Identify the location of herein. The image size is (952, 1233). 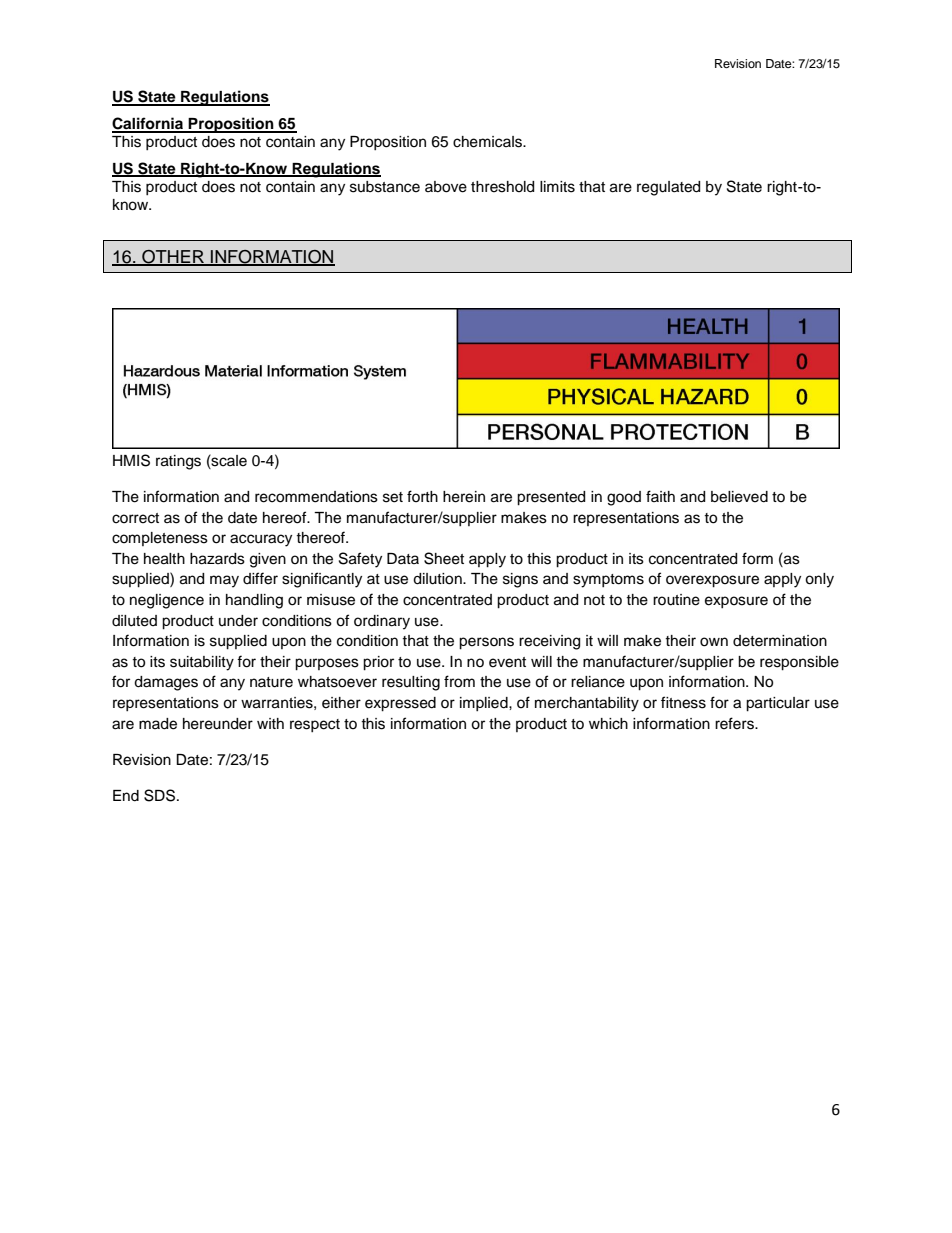
(464, 497).
